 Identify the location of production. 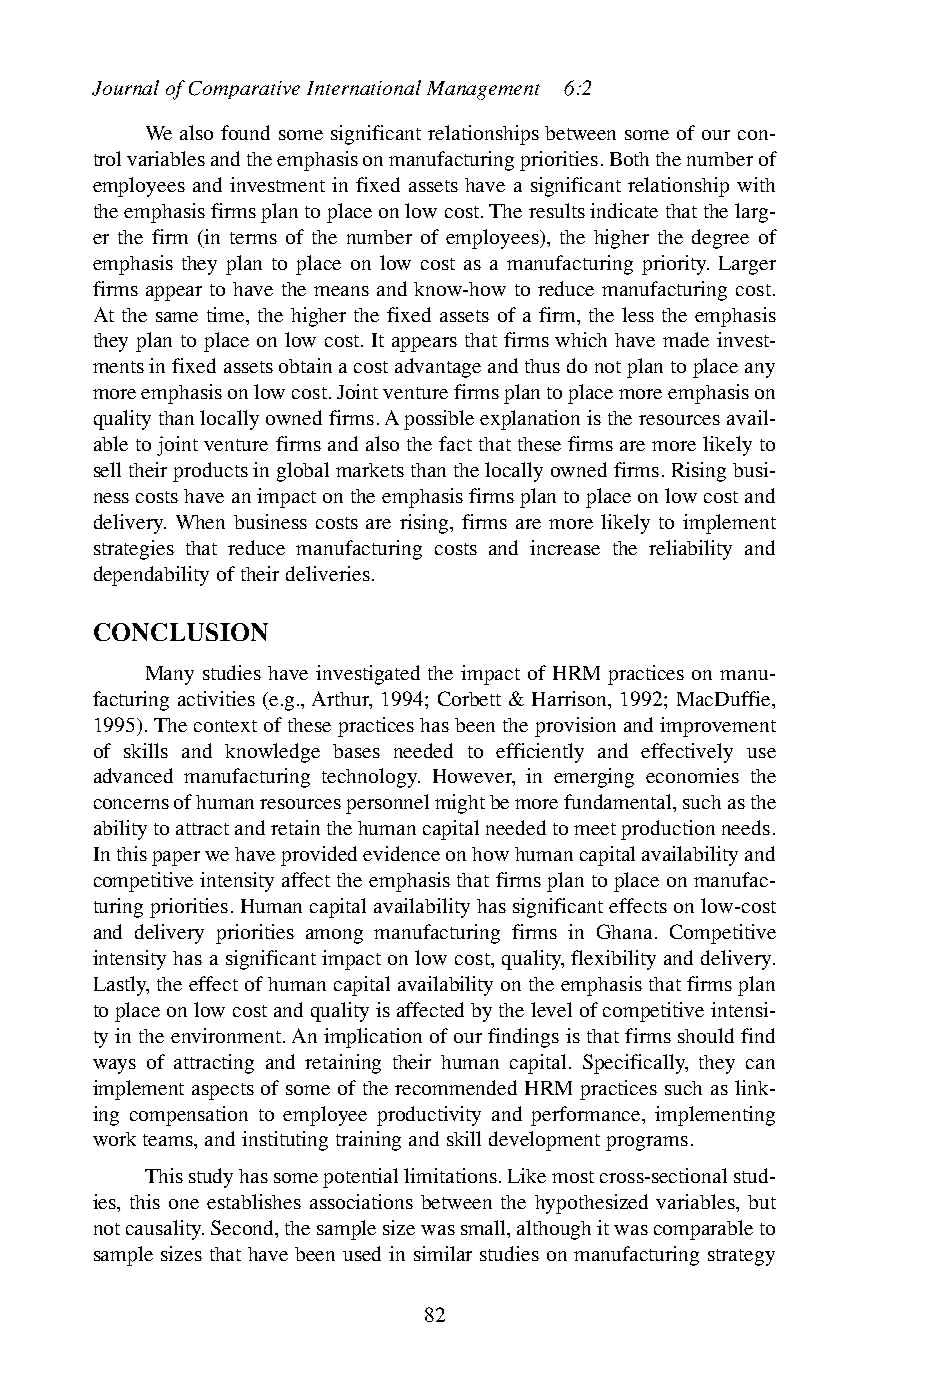
(668, 830).
